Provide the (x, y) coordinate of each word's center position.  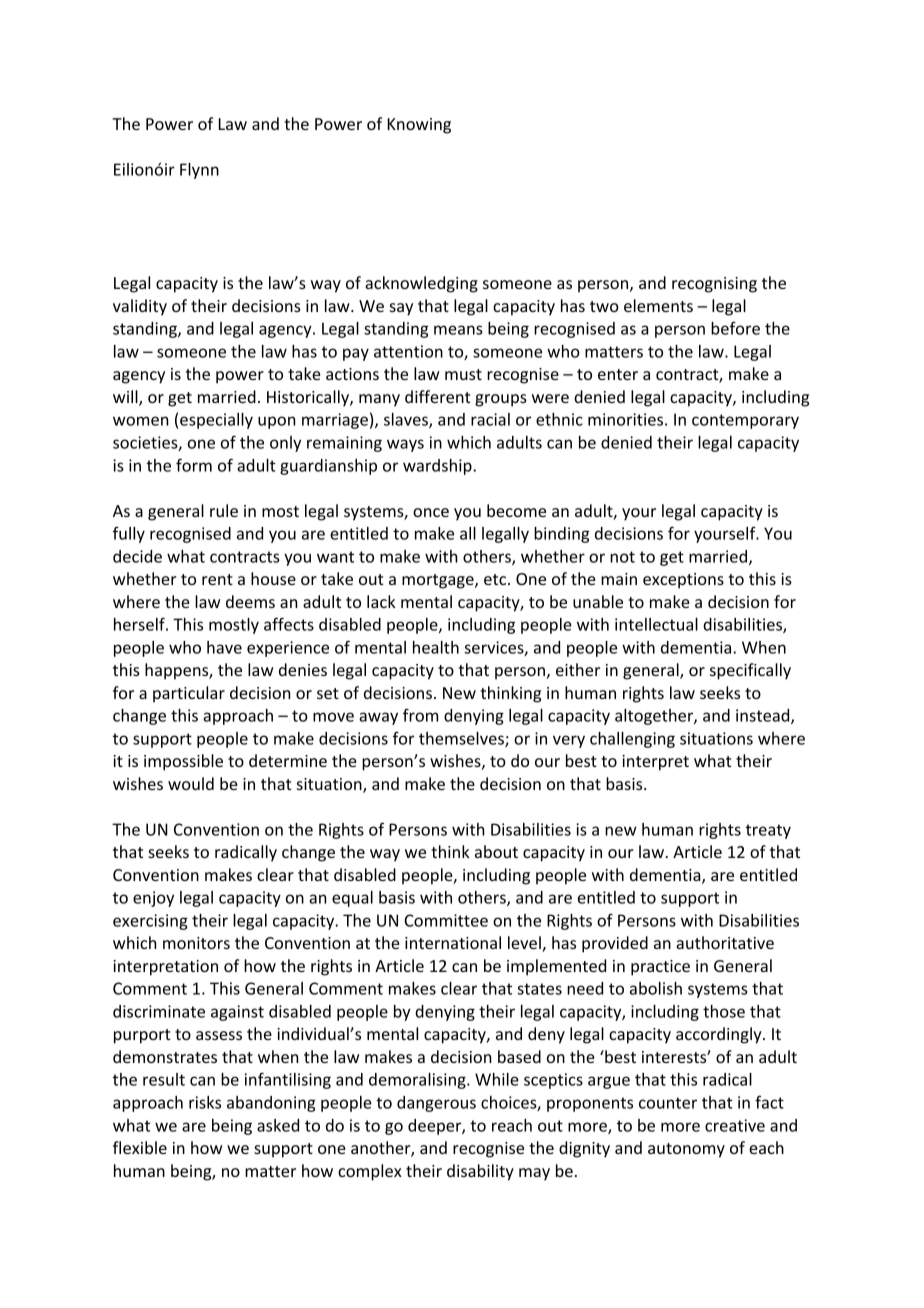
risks (205, 1102)
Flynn (199, 171)
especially (216, 421)
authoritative (725, 942)
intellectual (656, 624)
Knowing (419, 126)
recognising (714, 285)
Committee (446, 920)
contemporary (745, 421)
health (436, 647)
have (224, 647)
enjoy (153, 899)
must (463, 374)
